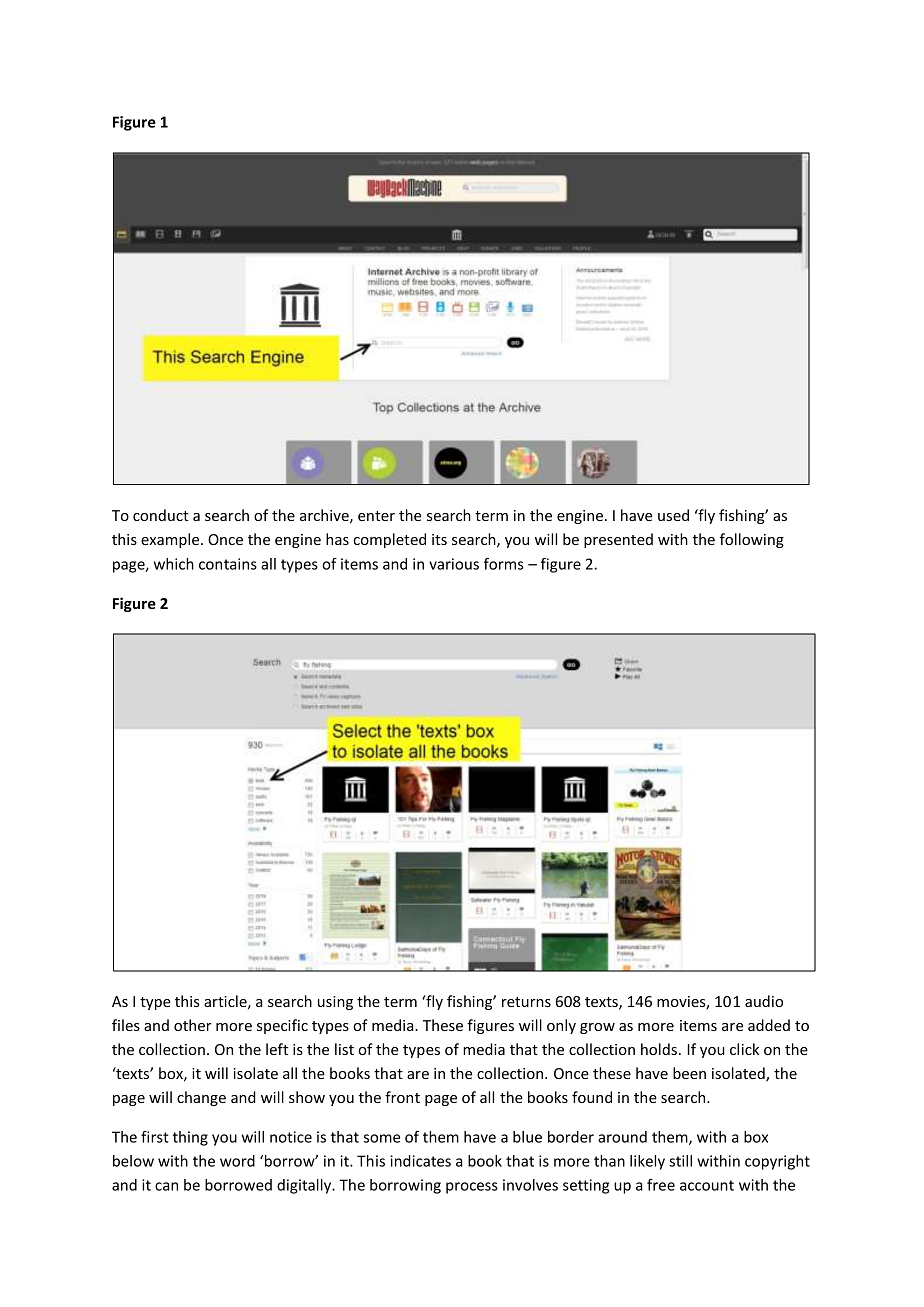 Image resolution: width=924 pixels, height=1307 pixels. Describe the element at coordinates (526, 1002) in the page. I see `returns` at that location.
